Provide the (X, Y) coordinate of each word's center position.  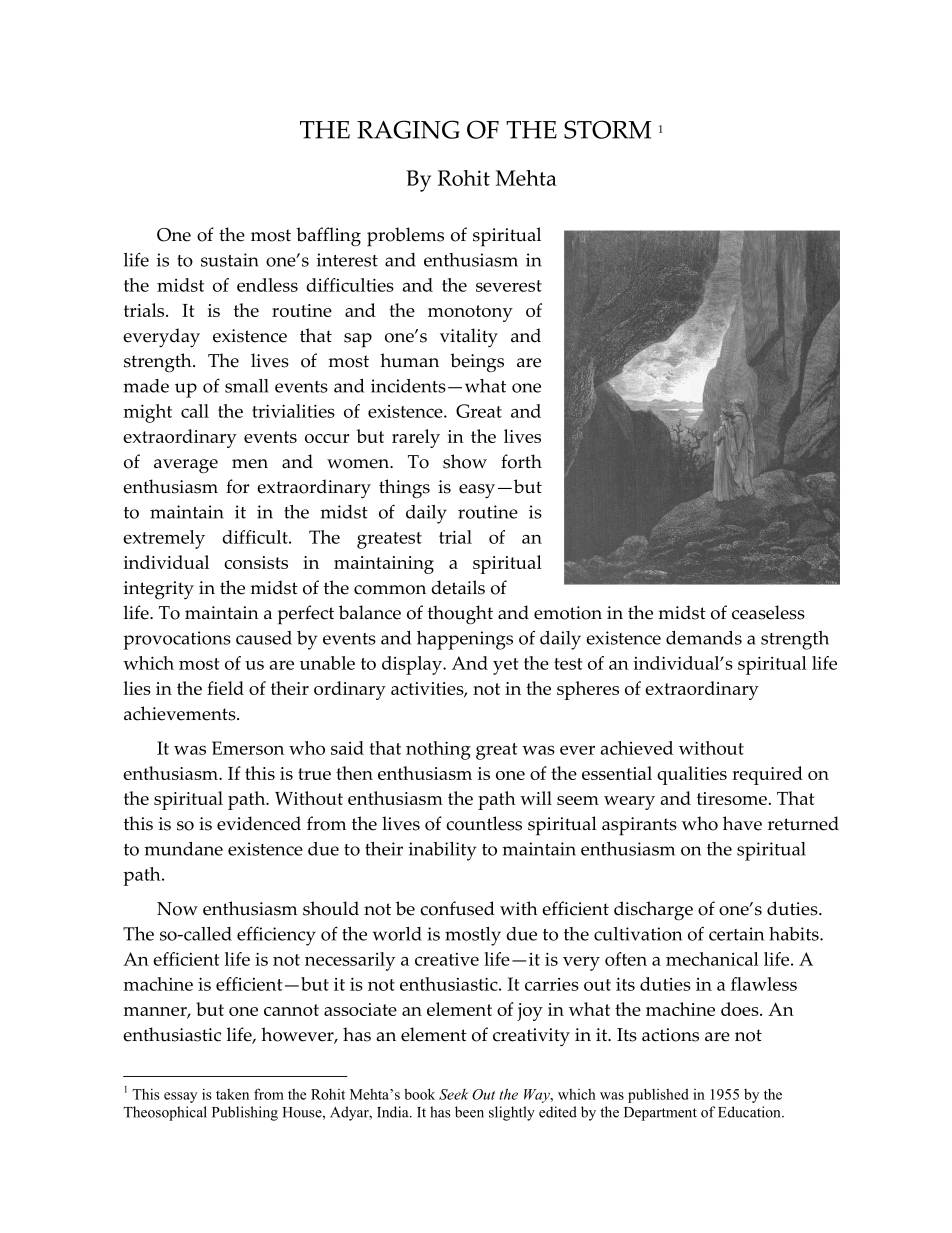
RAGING (408, 129)
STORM (607, 129)
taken (232, 1094)
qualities (692, 775)
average (186, 466)
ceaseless (768, 612)
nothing (438, 750)
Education (750, 1112)
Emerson (248, 748)
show (465, 461)
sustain (230, 260)
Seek (453, 1094)
